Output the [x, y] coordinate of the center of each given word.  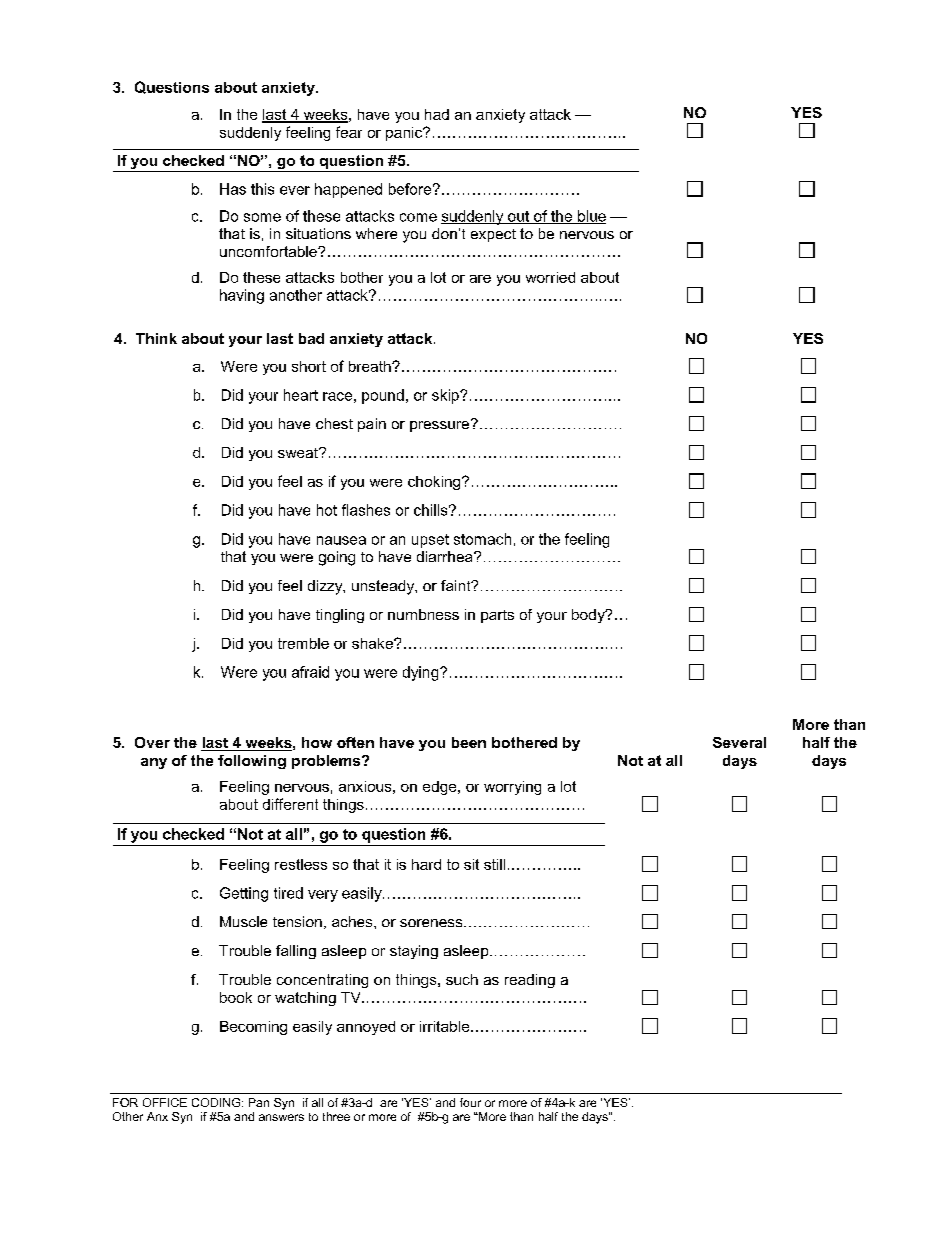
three [336, 1116]
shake [373, 643]
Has [233, 189]
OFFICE [165, 1102]
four [470, 1102]
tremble [303, 643]
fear [349, 132]
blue [590, 217]
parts [497, 616]
